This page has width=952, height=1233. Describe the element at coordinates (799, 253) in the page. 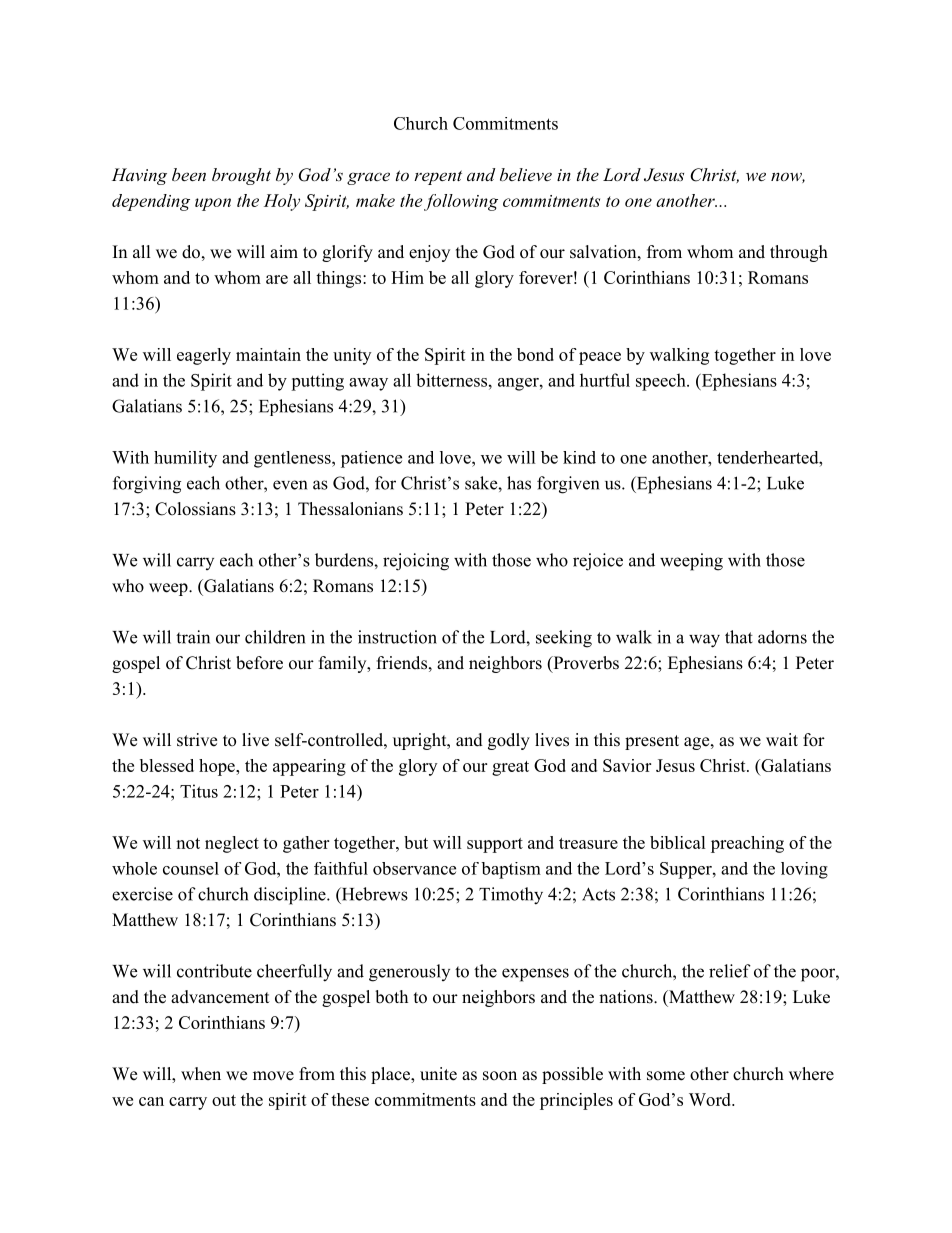

I see `through` at that location.
